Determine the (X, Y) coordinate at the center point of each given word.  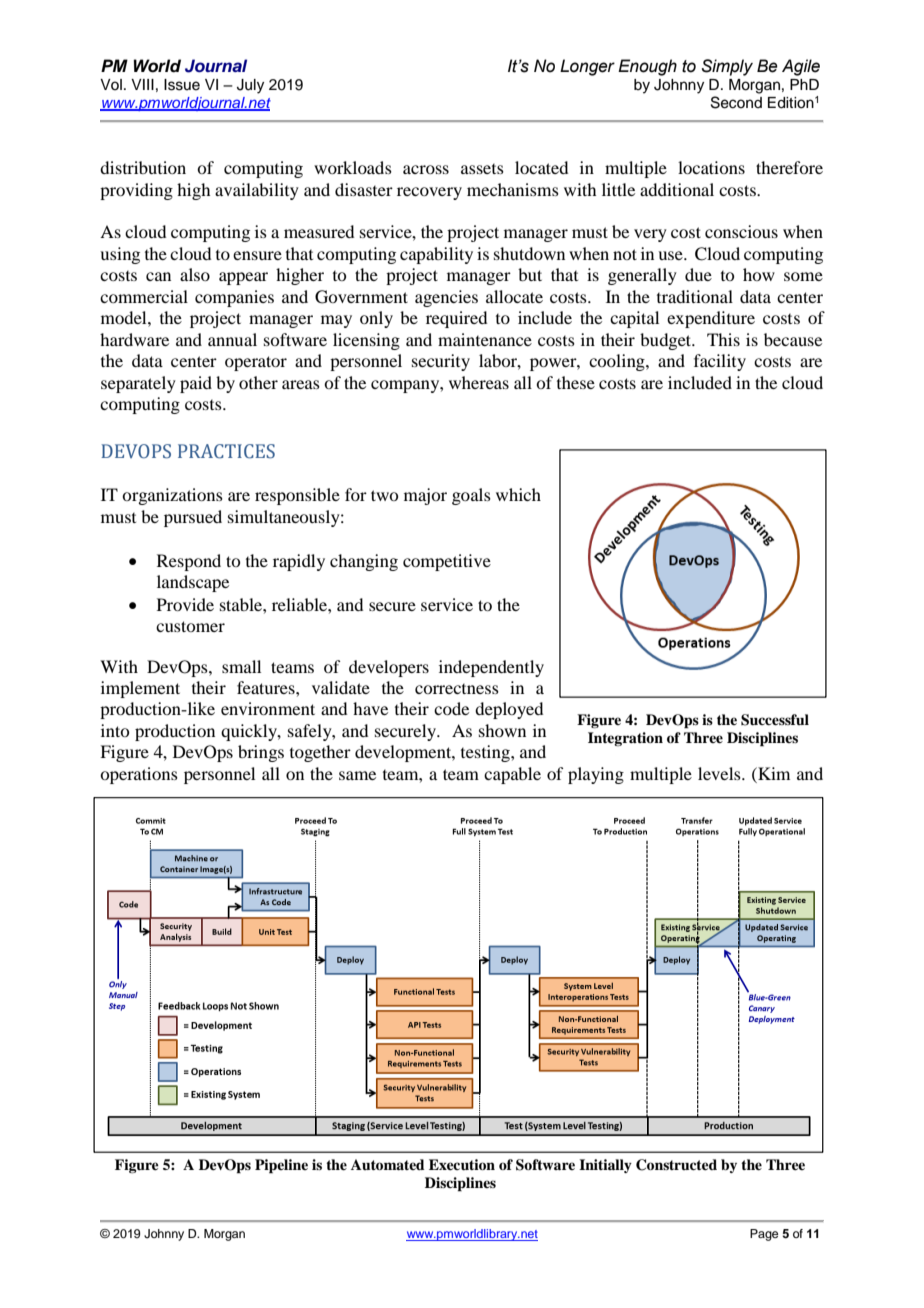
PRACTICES (226, 451)
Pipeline (281, 1166)
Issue (182, 85)
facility (720, 362)
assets (482, 169)
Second (736, 102)
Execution (462, 1164)
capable (512, 775)
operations (139, 775)
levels (720, 773)
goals (471, 496)
